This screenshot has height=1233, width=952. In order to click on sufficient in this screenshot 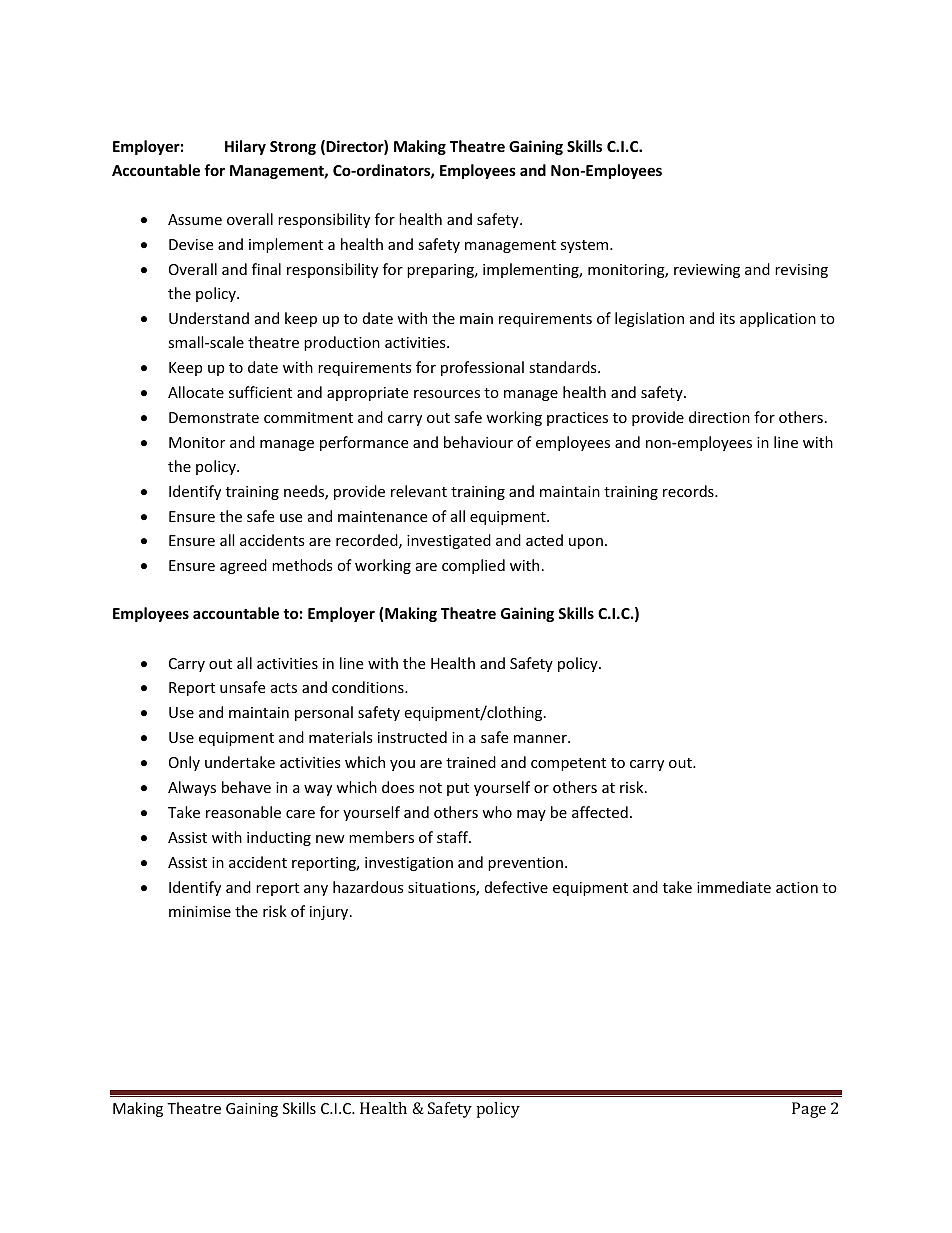, I will do `click(260, 392)`.
